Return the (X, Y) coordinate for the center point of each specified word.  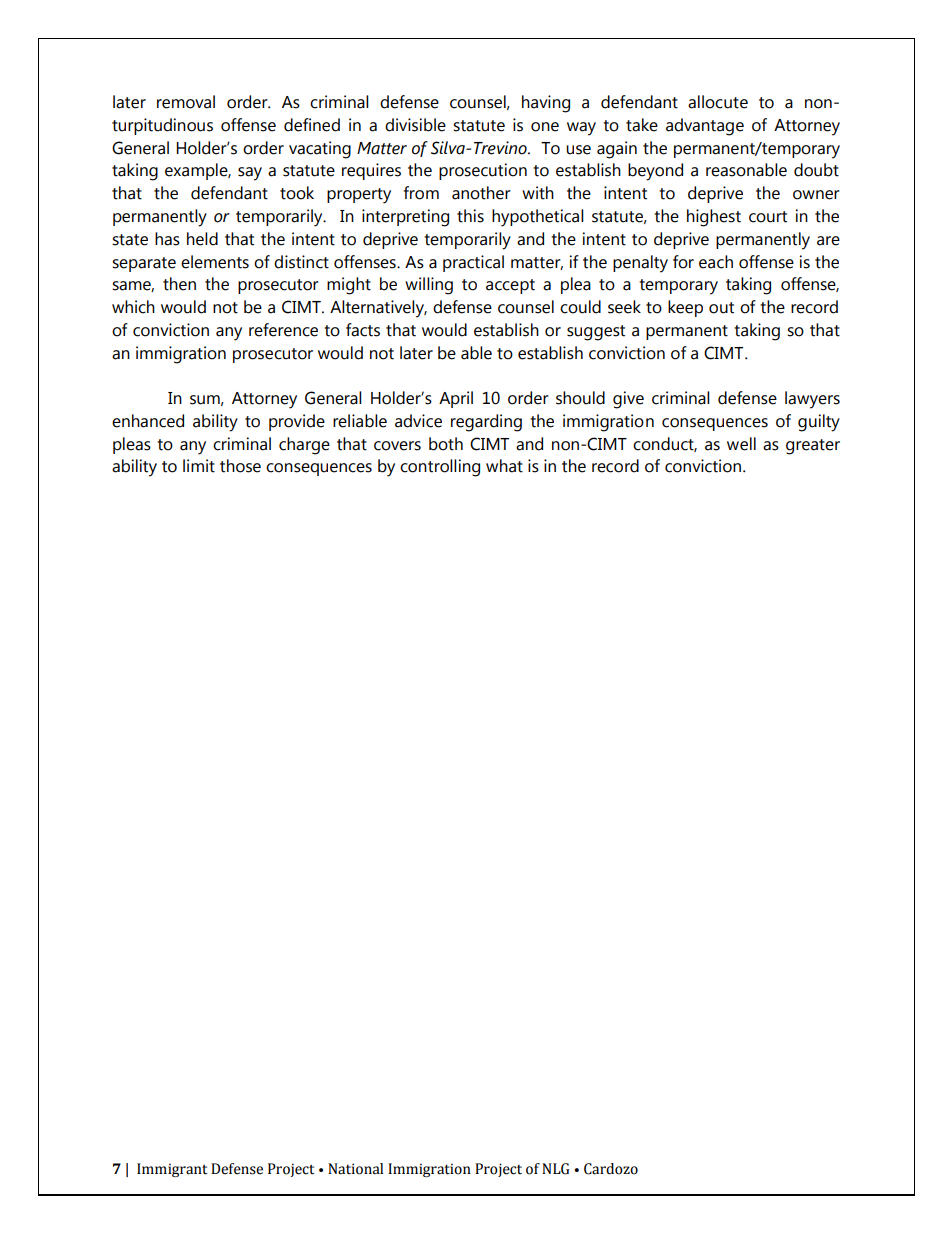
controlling (440, 468)
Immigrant (172, 1170)
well (741, 444)
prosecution (483, 171)
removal (186, 102)
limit (199, 466)
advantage (705, 127)
